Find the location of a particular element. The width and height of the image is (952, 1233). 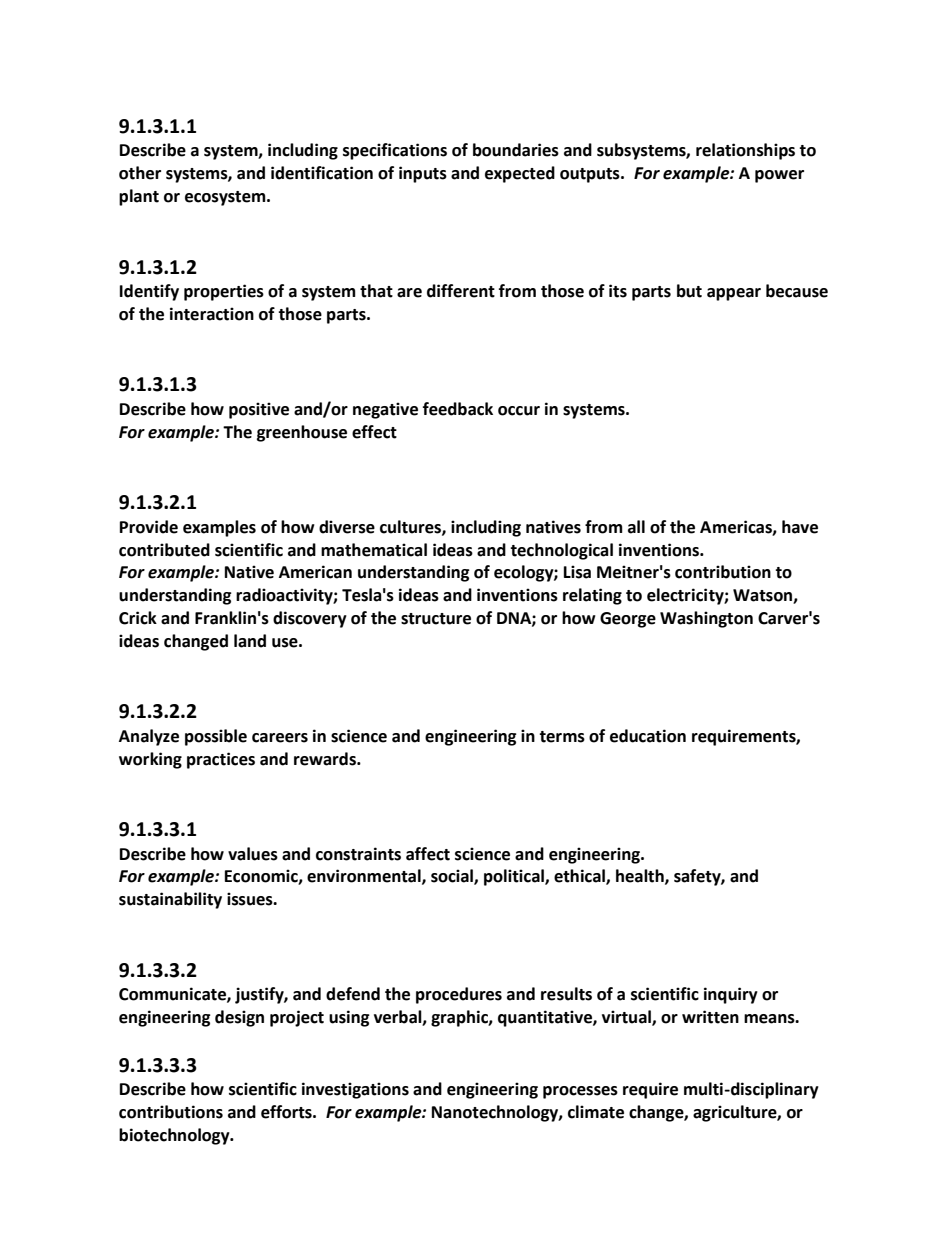

have is located at coordinates (800, 527).
